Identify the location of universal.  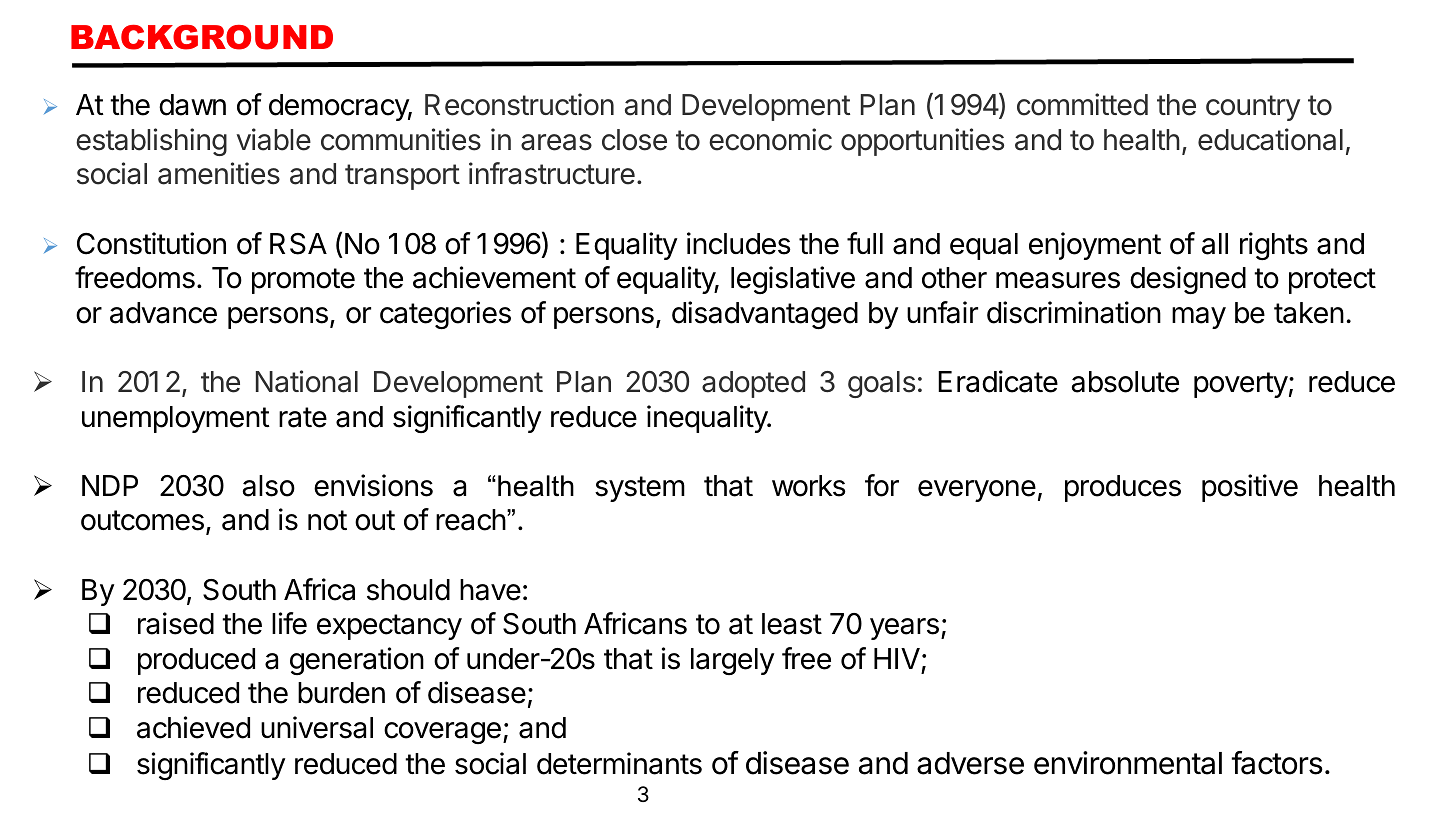
(317, 727).
